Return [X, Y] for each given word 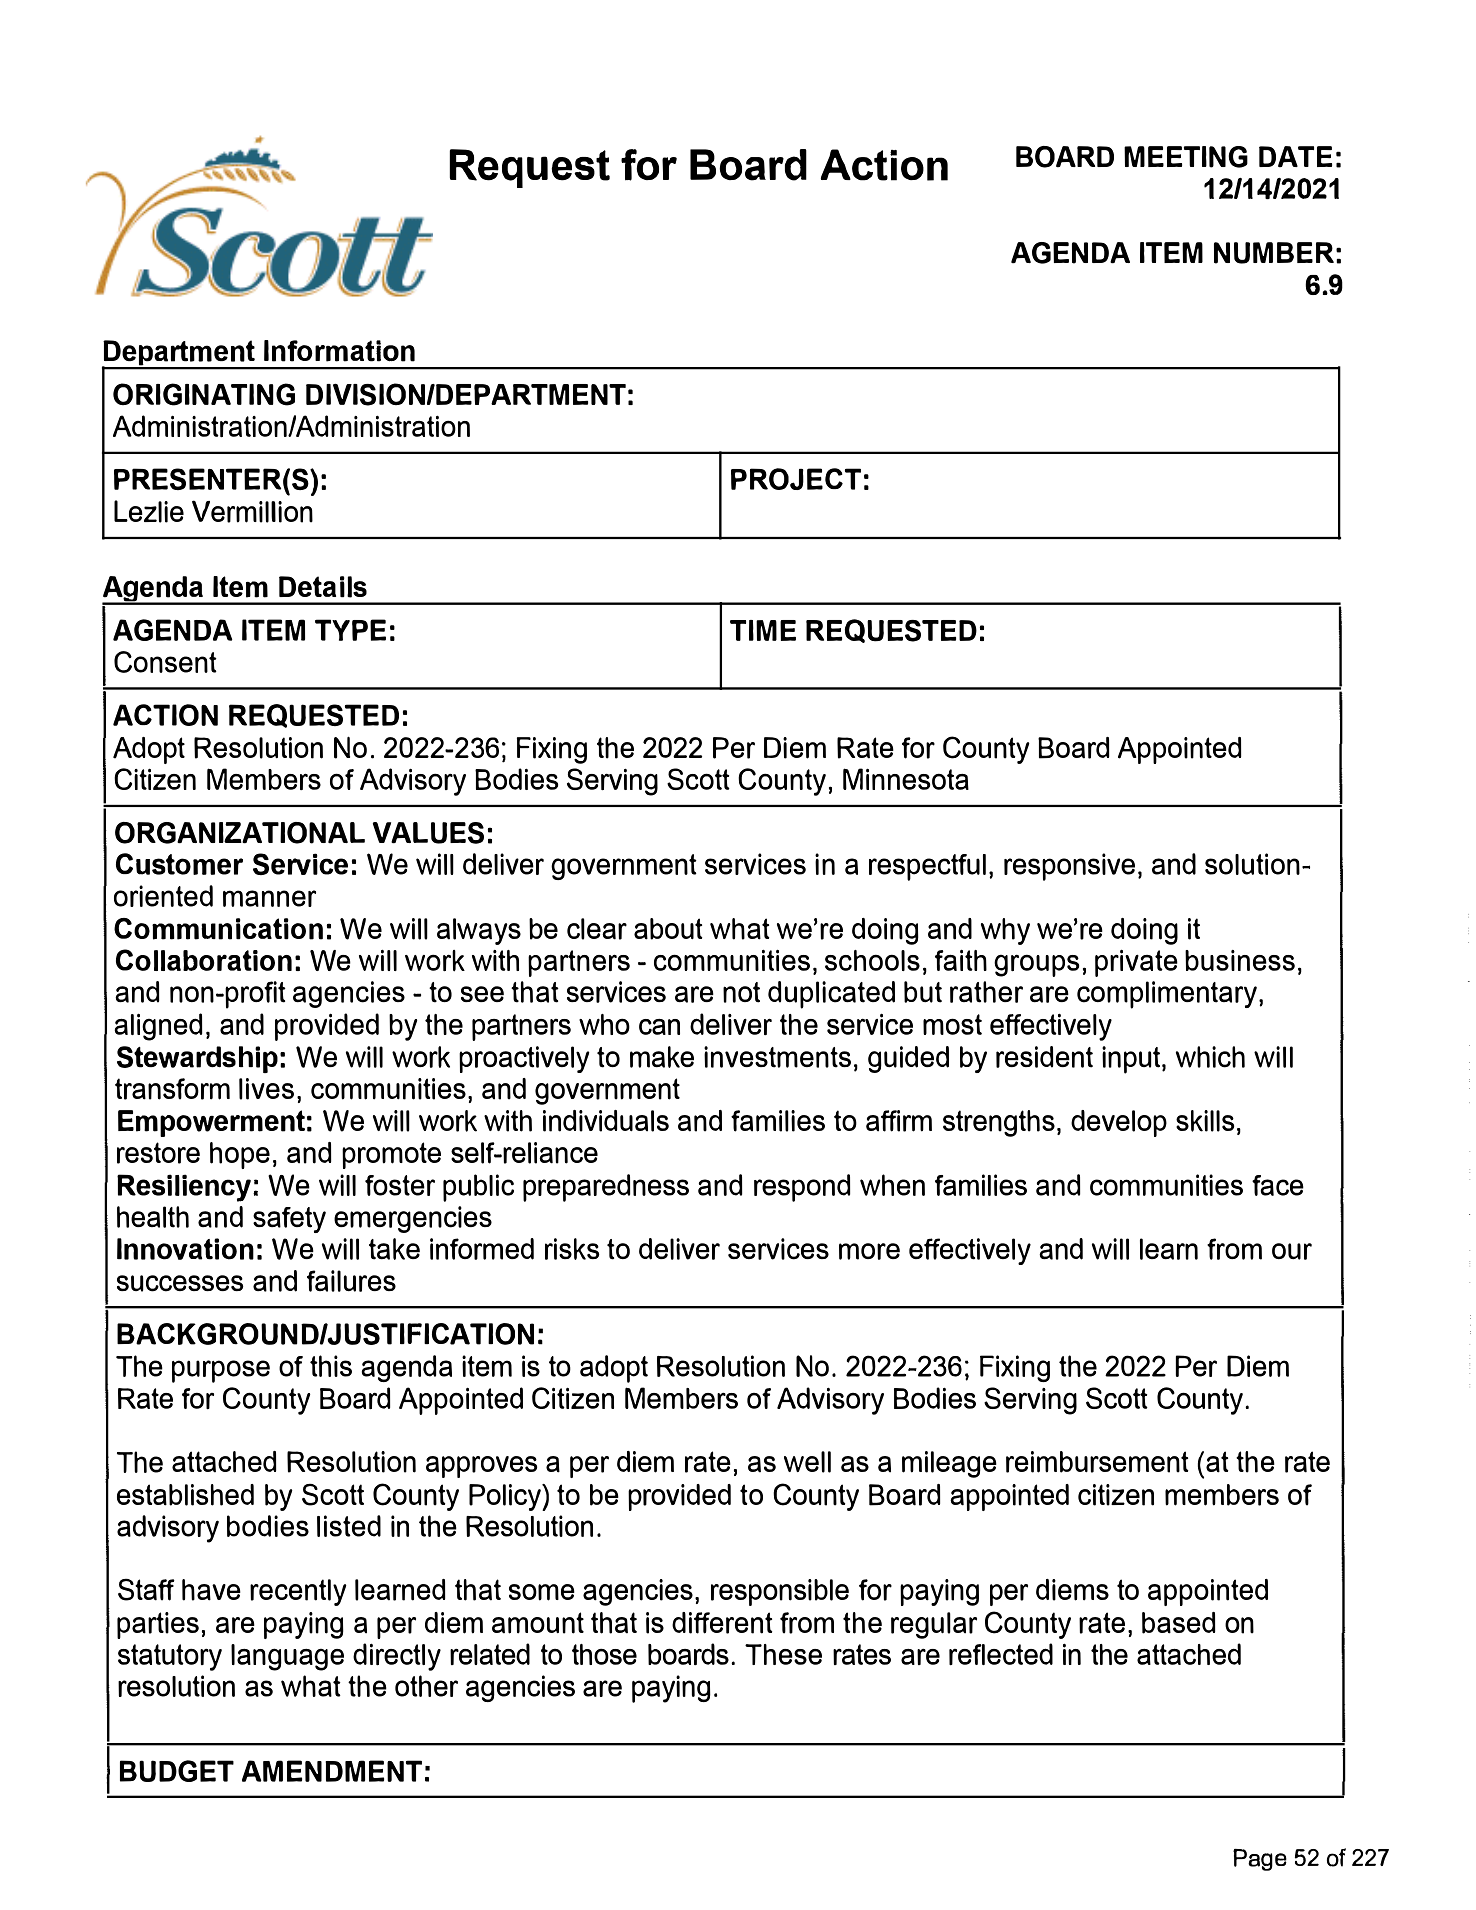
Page [1260, 1860]
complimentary [1167, 995]
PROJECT [796, 479]
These [783, 1654]
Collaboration [204, 960]
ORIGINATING [204, 394]
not [741, 992]
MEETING [1186, 157]
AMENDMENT [332, 1771]
